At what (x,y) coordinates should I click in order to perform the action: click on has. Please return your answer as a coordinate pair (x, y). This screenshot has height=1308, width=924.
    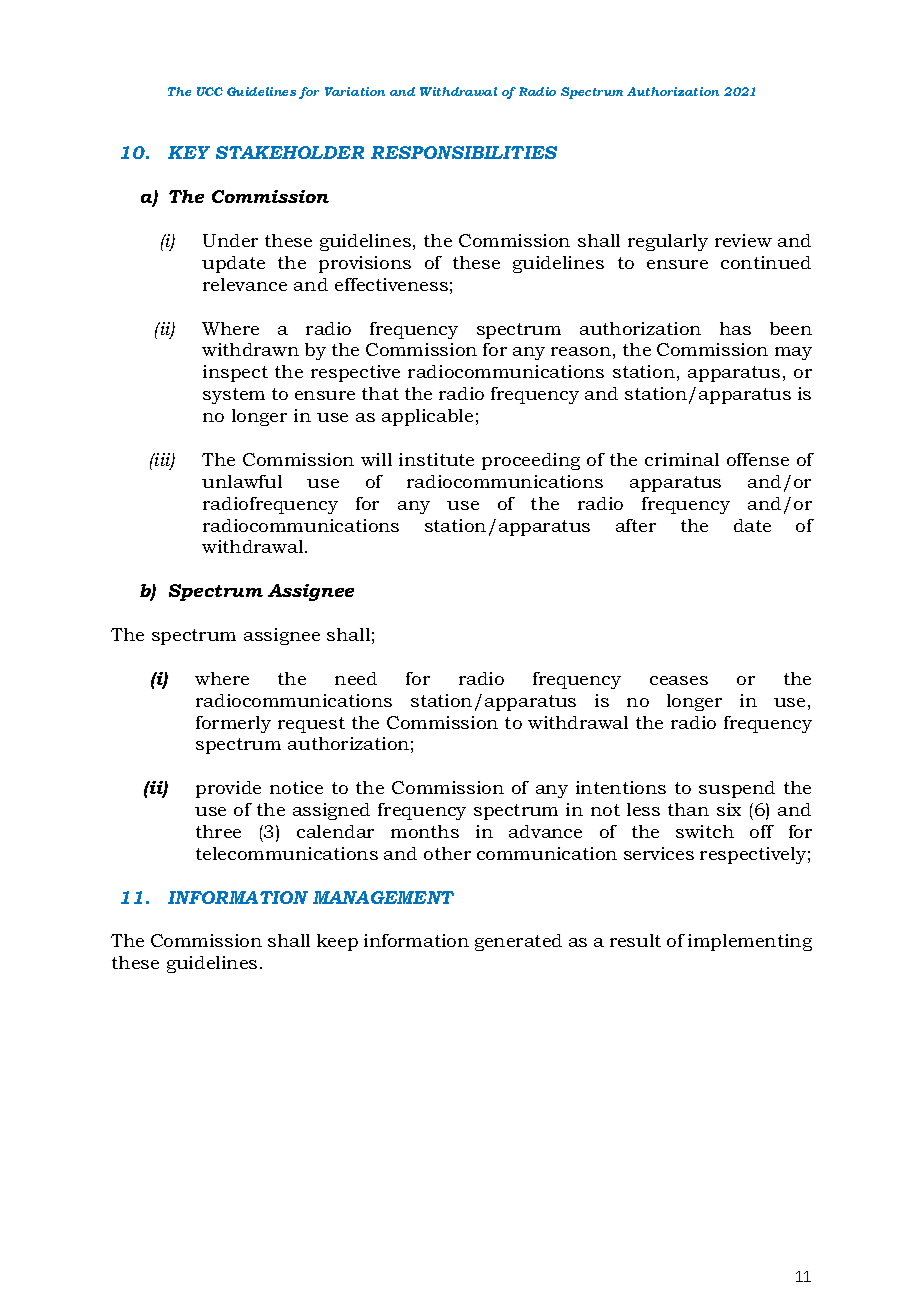
    Looking at the image, I should click on (735, 328).
